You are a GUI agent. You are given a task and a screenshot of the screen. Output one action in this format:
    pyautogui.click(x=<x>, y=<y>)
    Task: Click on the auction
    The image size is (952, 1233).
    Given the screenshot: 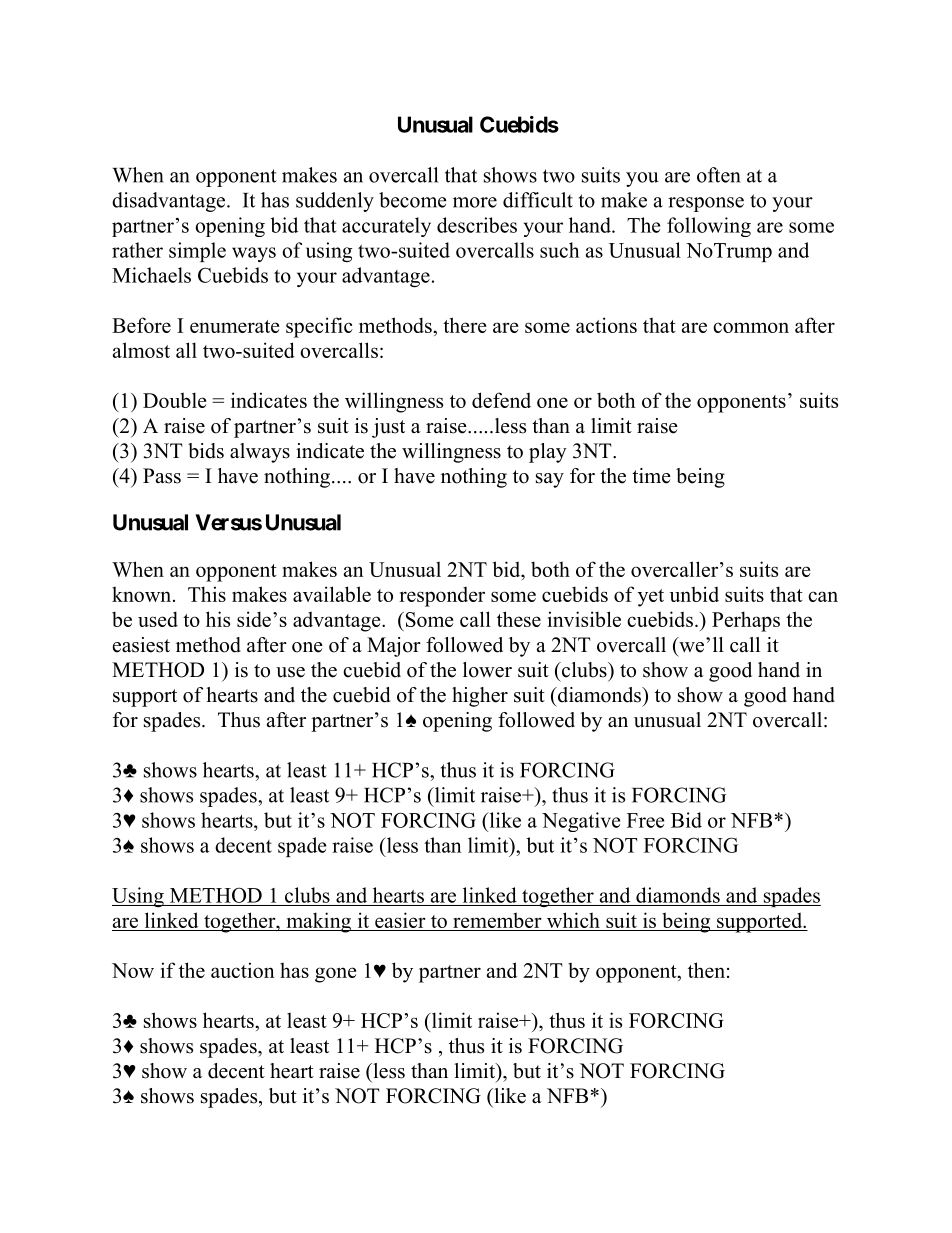 What is the action you would take?
    pyautogui.click(x=243, y=970)
